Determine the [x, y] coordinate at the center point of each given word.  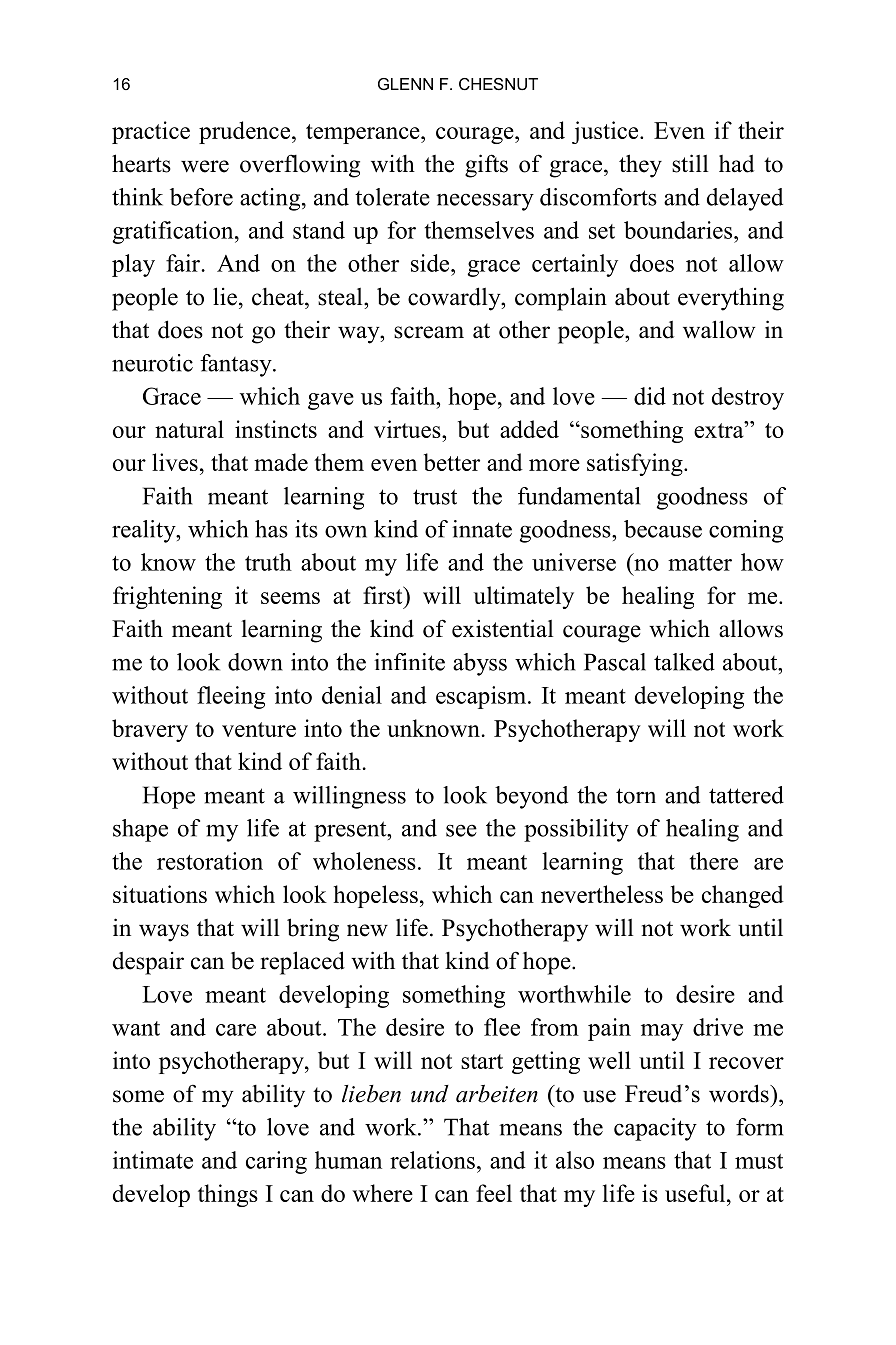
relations [432, 1160]
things [228, 1195]
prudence [246, 132]
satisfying [636, 464]
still [690, 163]
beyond [531, 797]
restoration [210, 861]
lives [175, 462]
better [452, 462]
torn [636, 796]
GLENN [405, 84]
